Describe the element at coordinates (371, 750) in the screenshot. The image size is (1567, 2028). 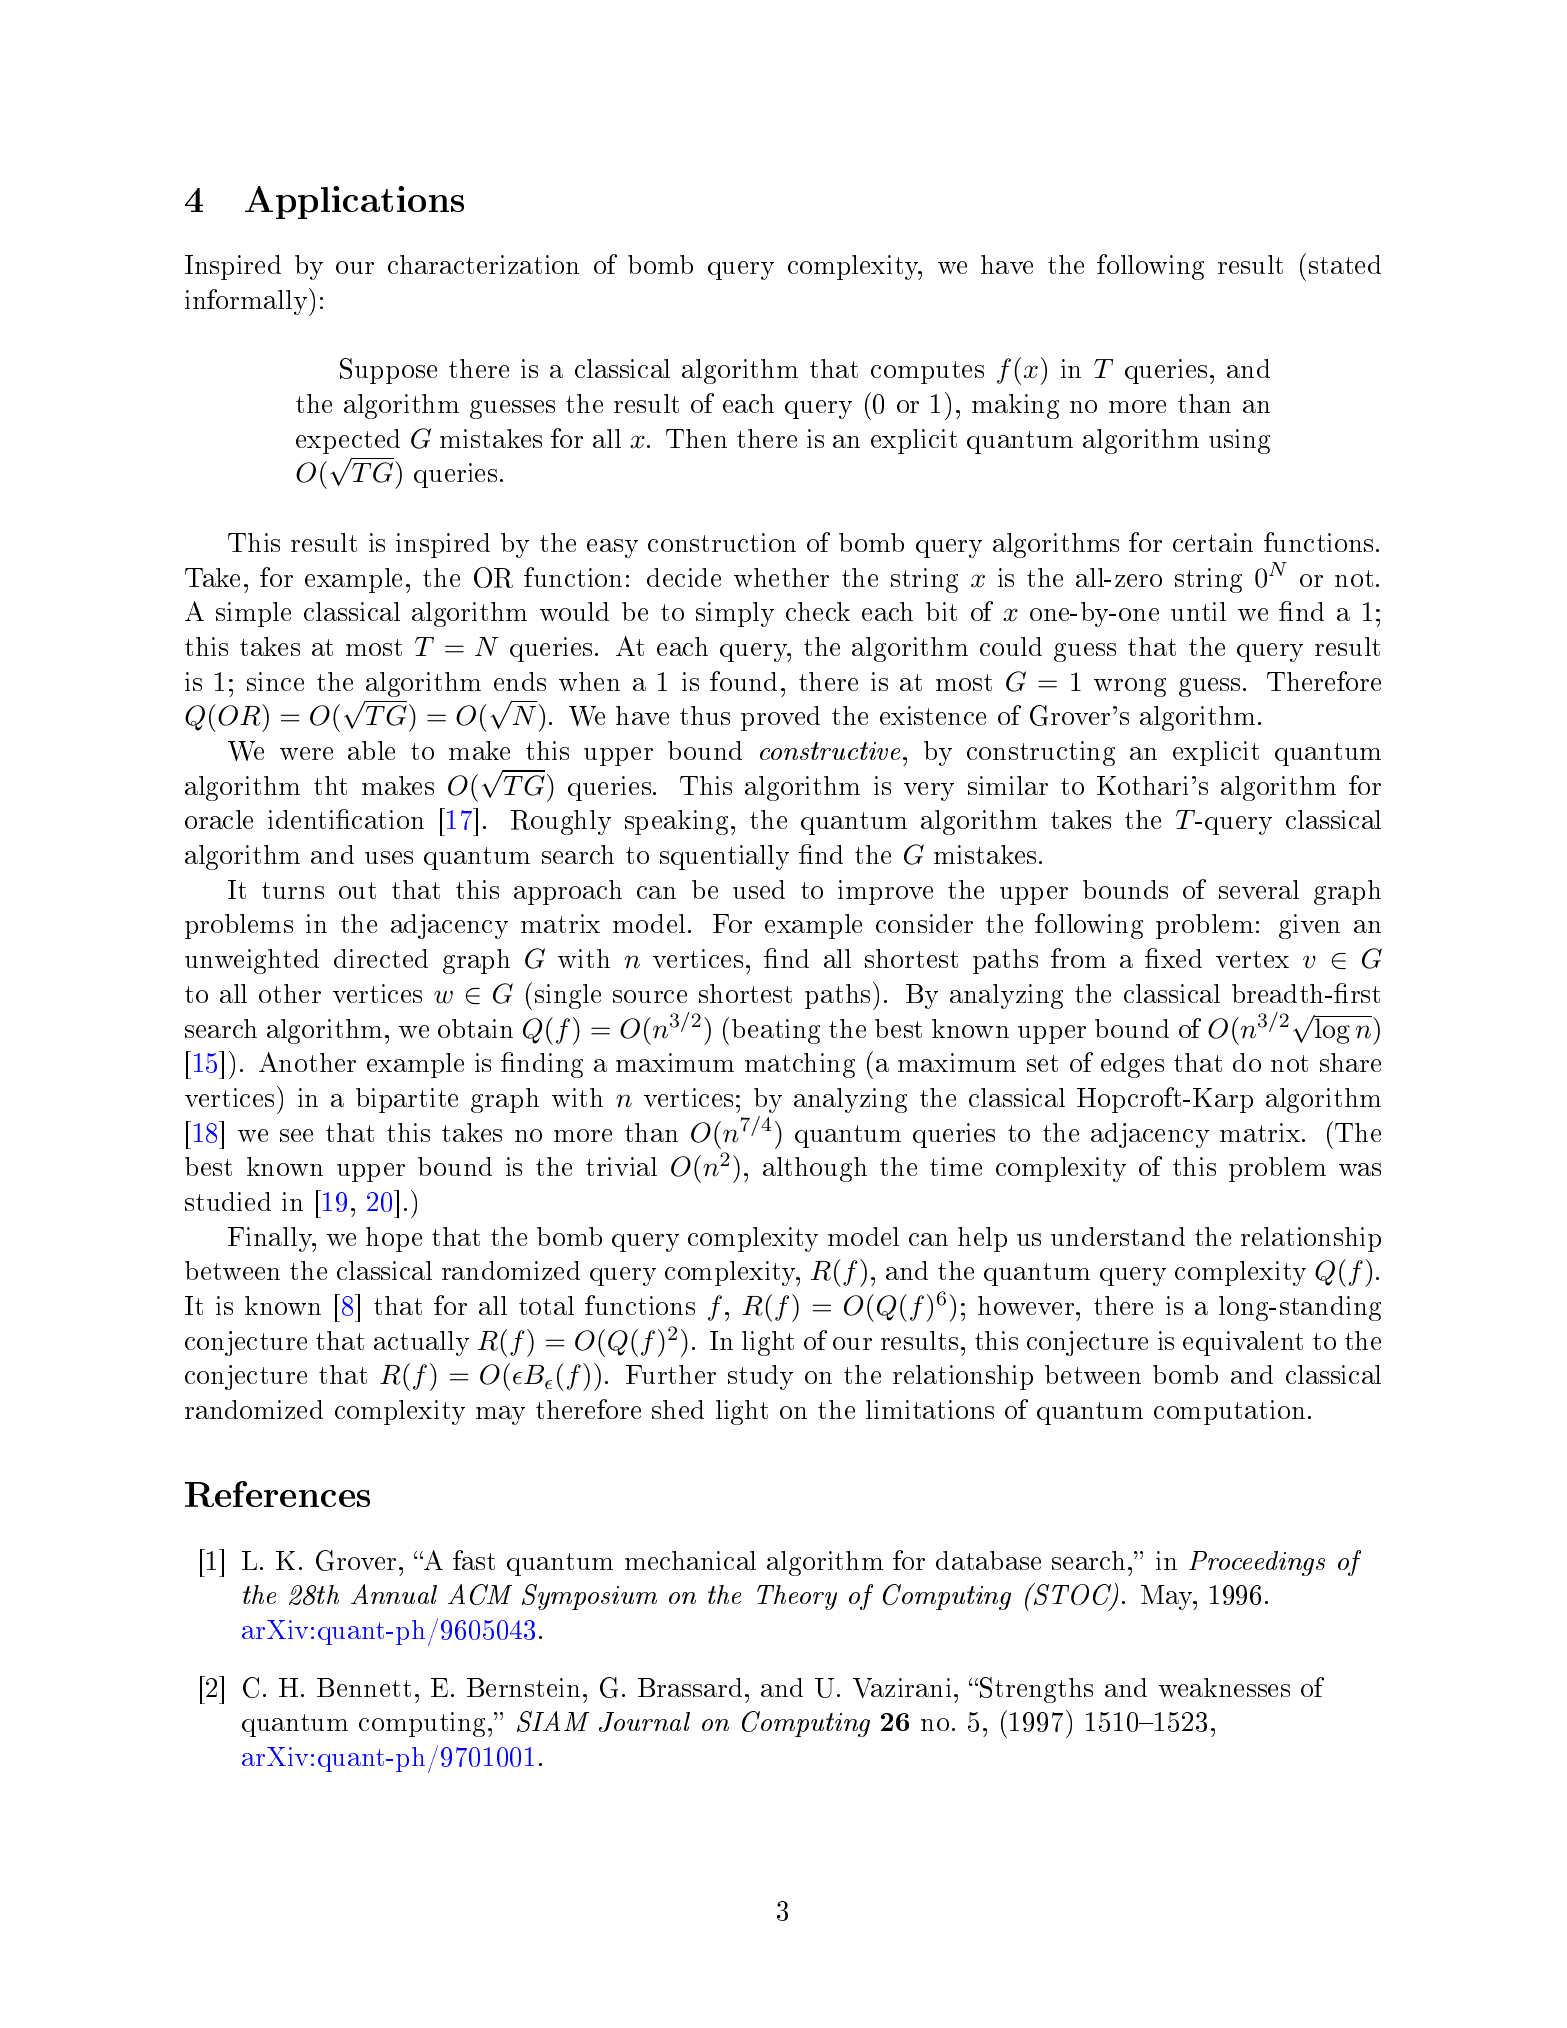
I see `able` at that location.
